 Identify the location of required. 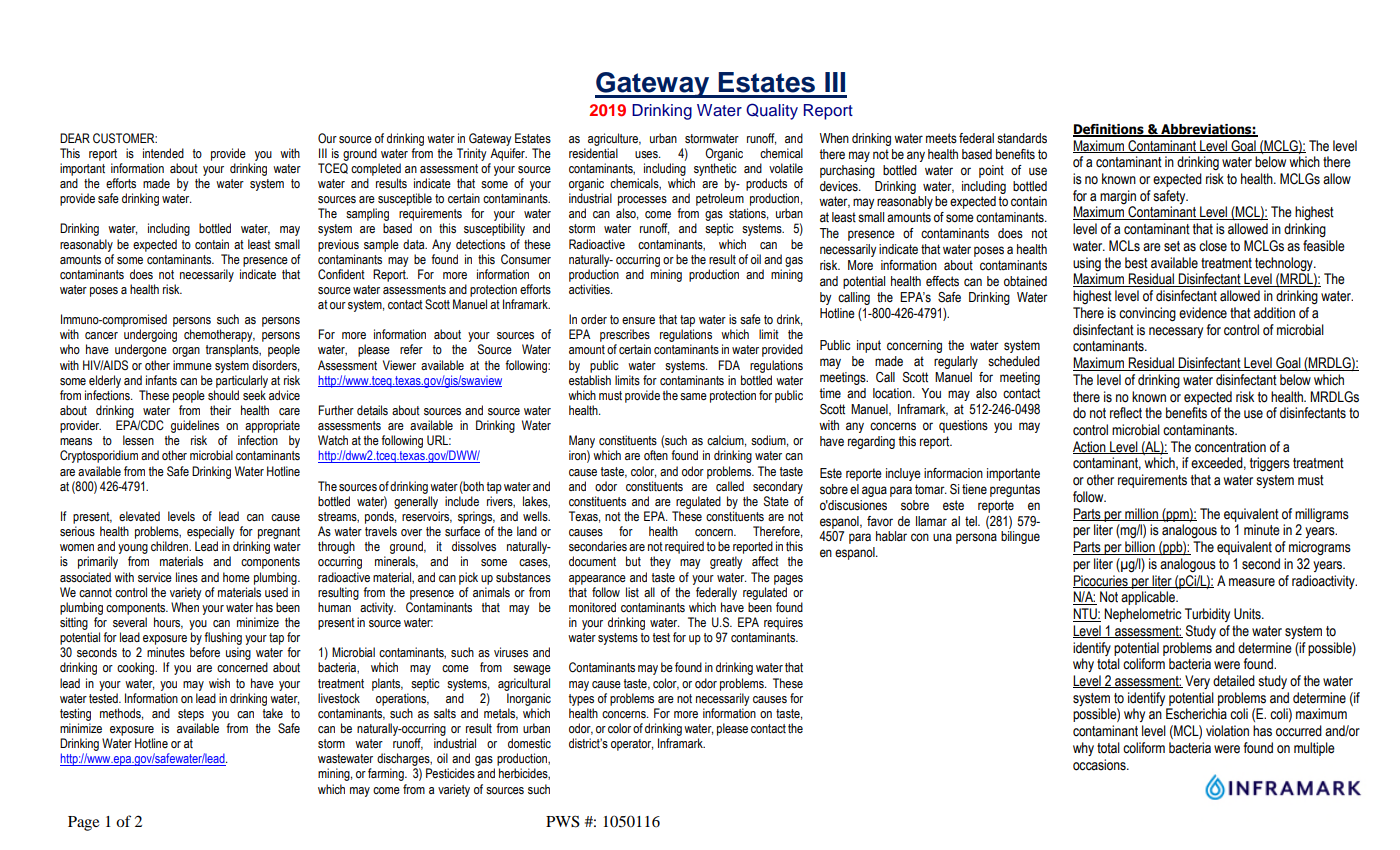
(684, 547).
